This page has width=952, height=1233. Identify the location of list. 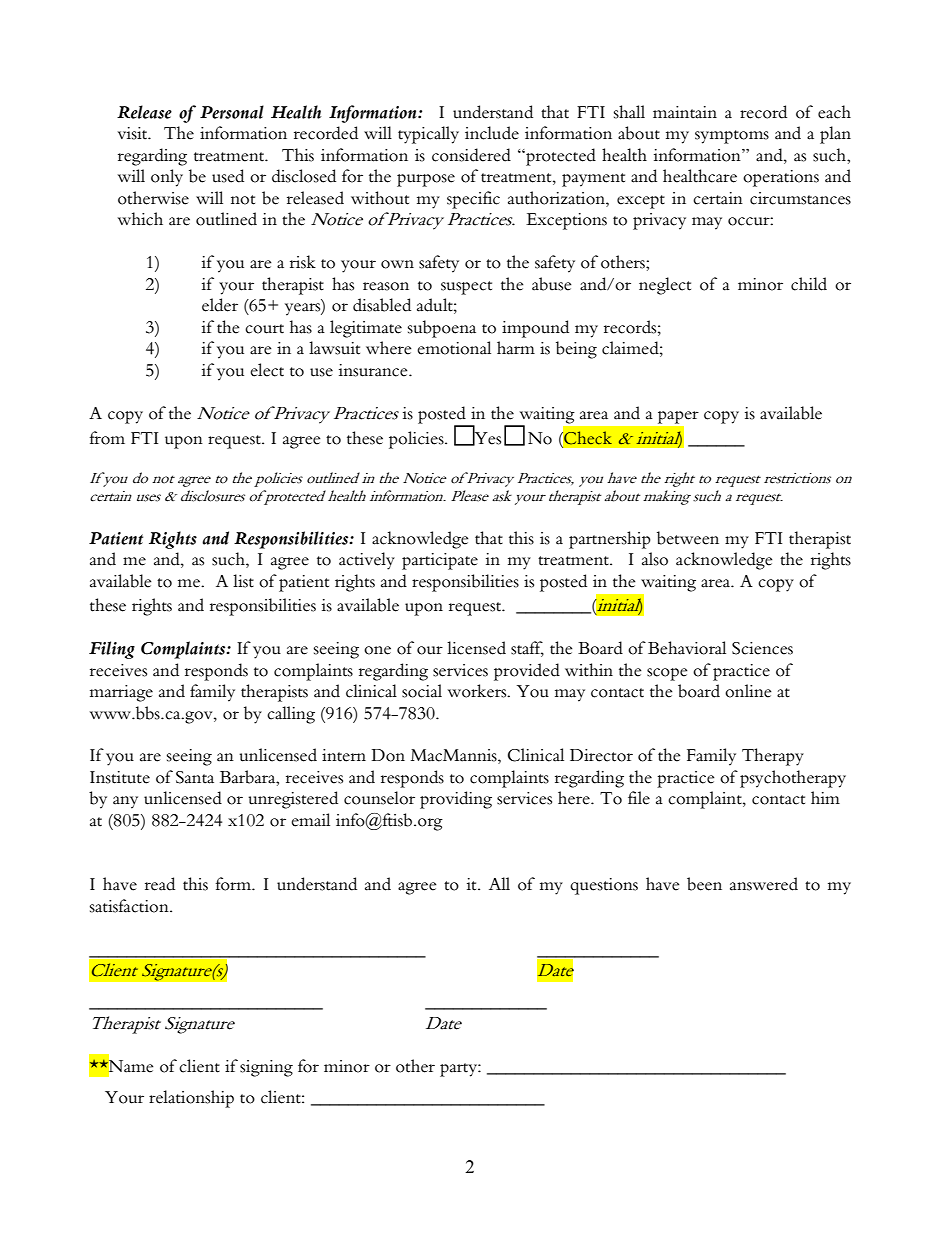
(243, 581).
